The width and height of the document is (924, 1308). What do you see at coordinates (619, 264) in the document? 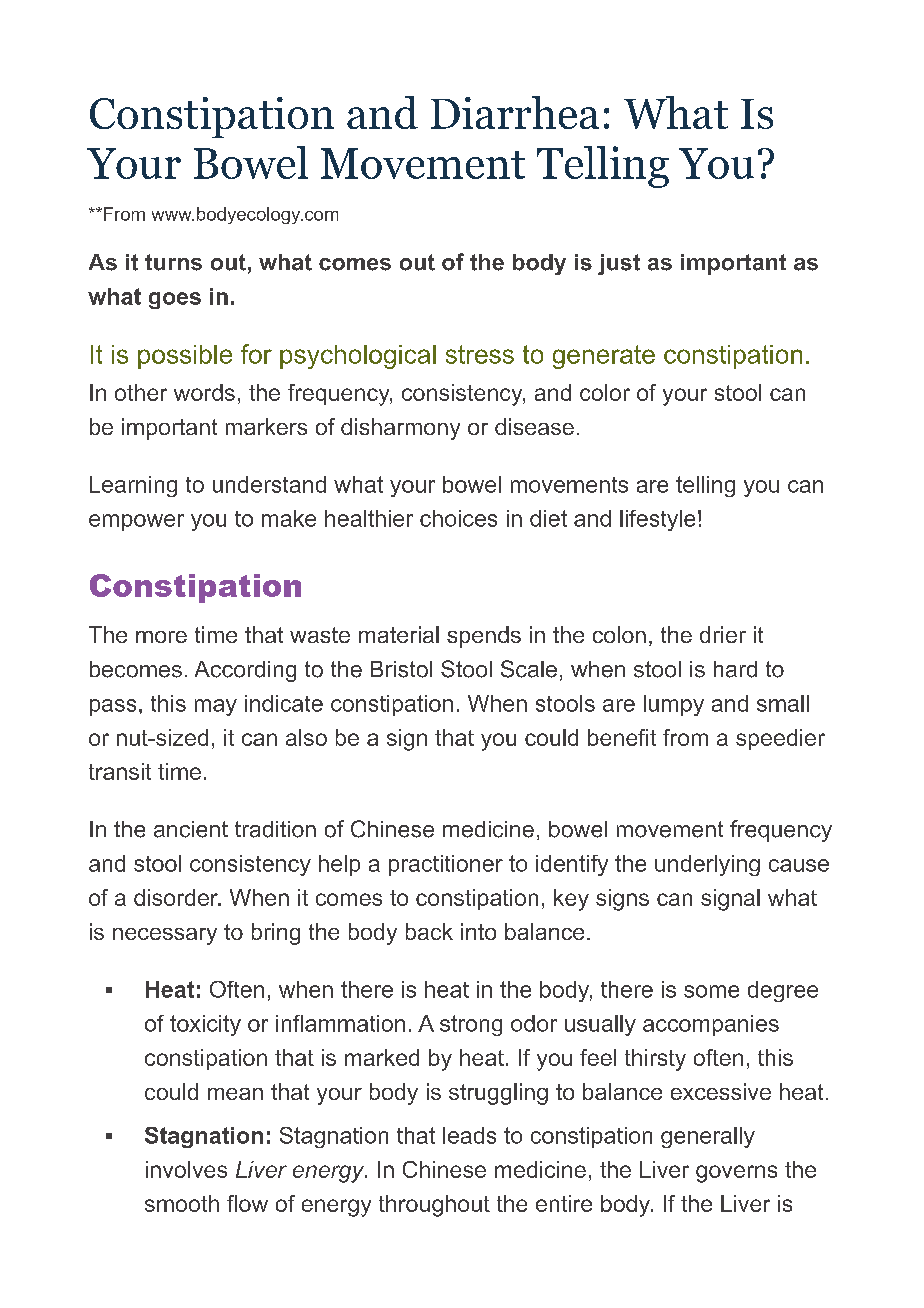
I see `just` at bounding box center [619, 264].
